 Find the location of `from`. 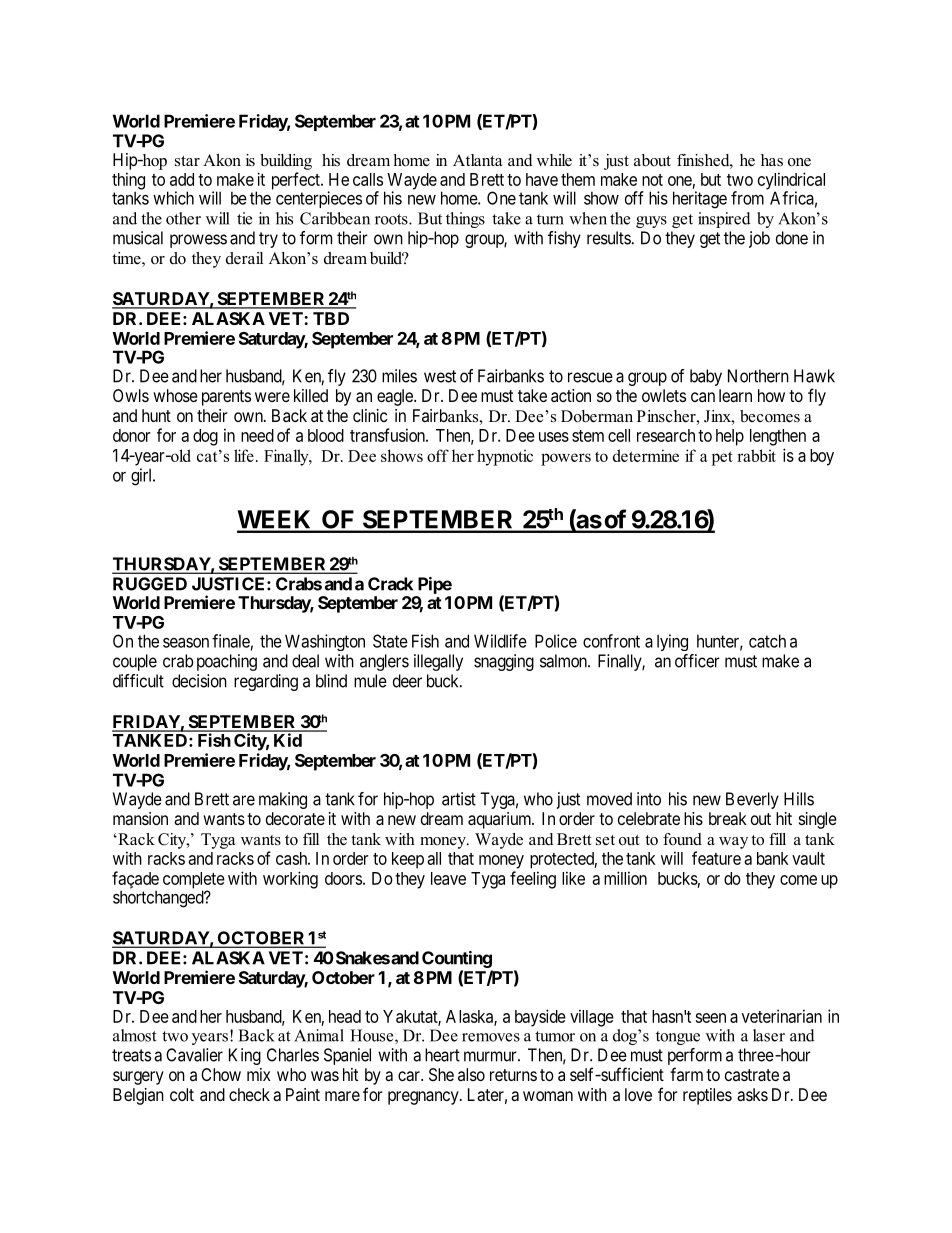

from is located at coordinates (747, 198).
